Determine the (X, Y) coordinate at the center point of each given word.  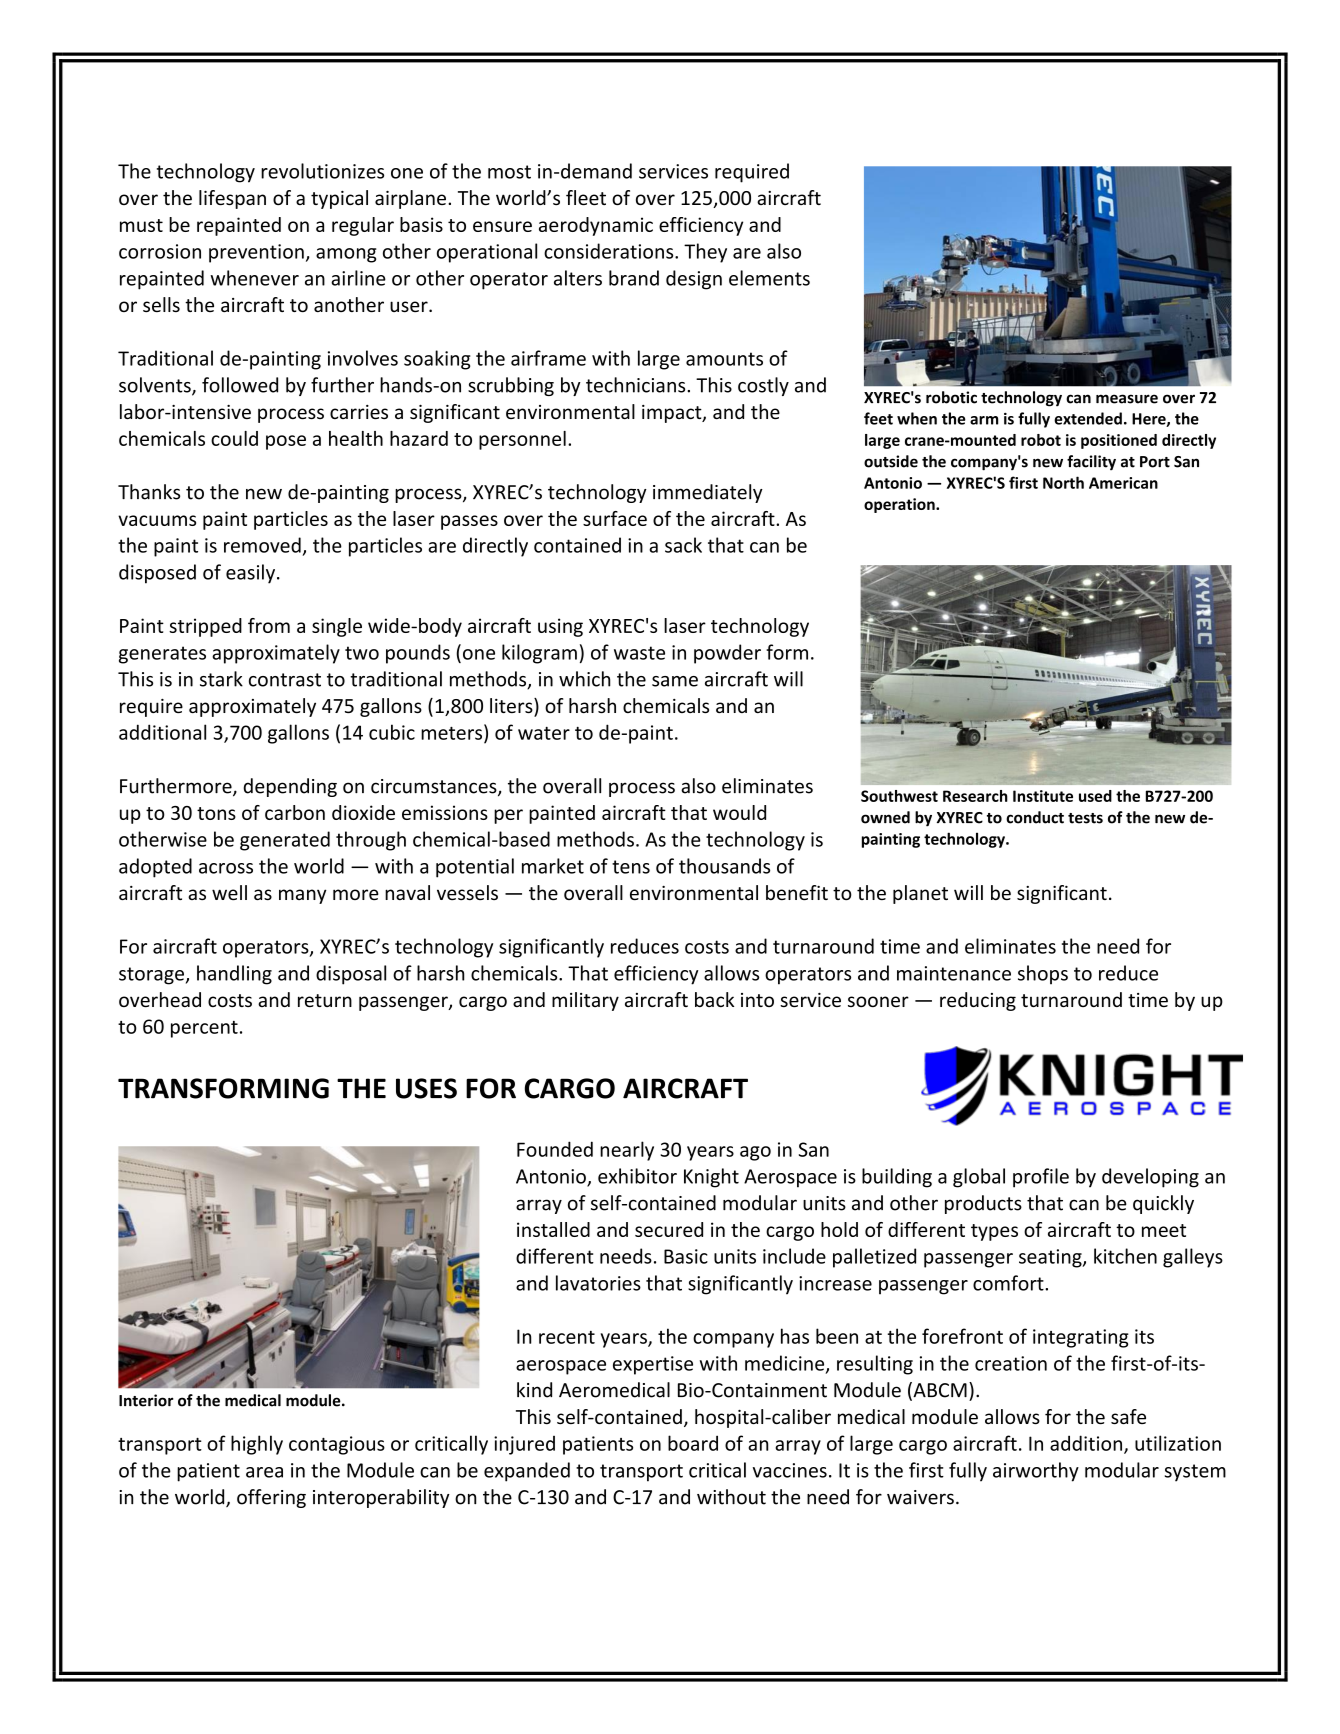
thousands (724, 866)
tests (1085, 818)
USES (426, 1088)
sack (683, 545)
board (693, 1443)
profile (1041, 1178)
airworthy (1036, 1472)
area (264, 1472)
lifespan (232, 199)
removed (262, 545)
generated (285, 841)
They (705, 253)
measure (1127, 399)
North (1063, 482)
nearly (627, 1151)
